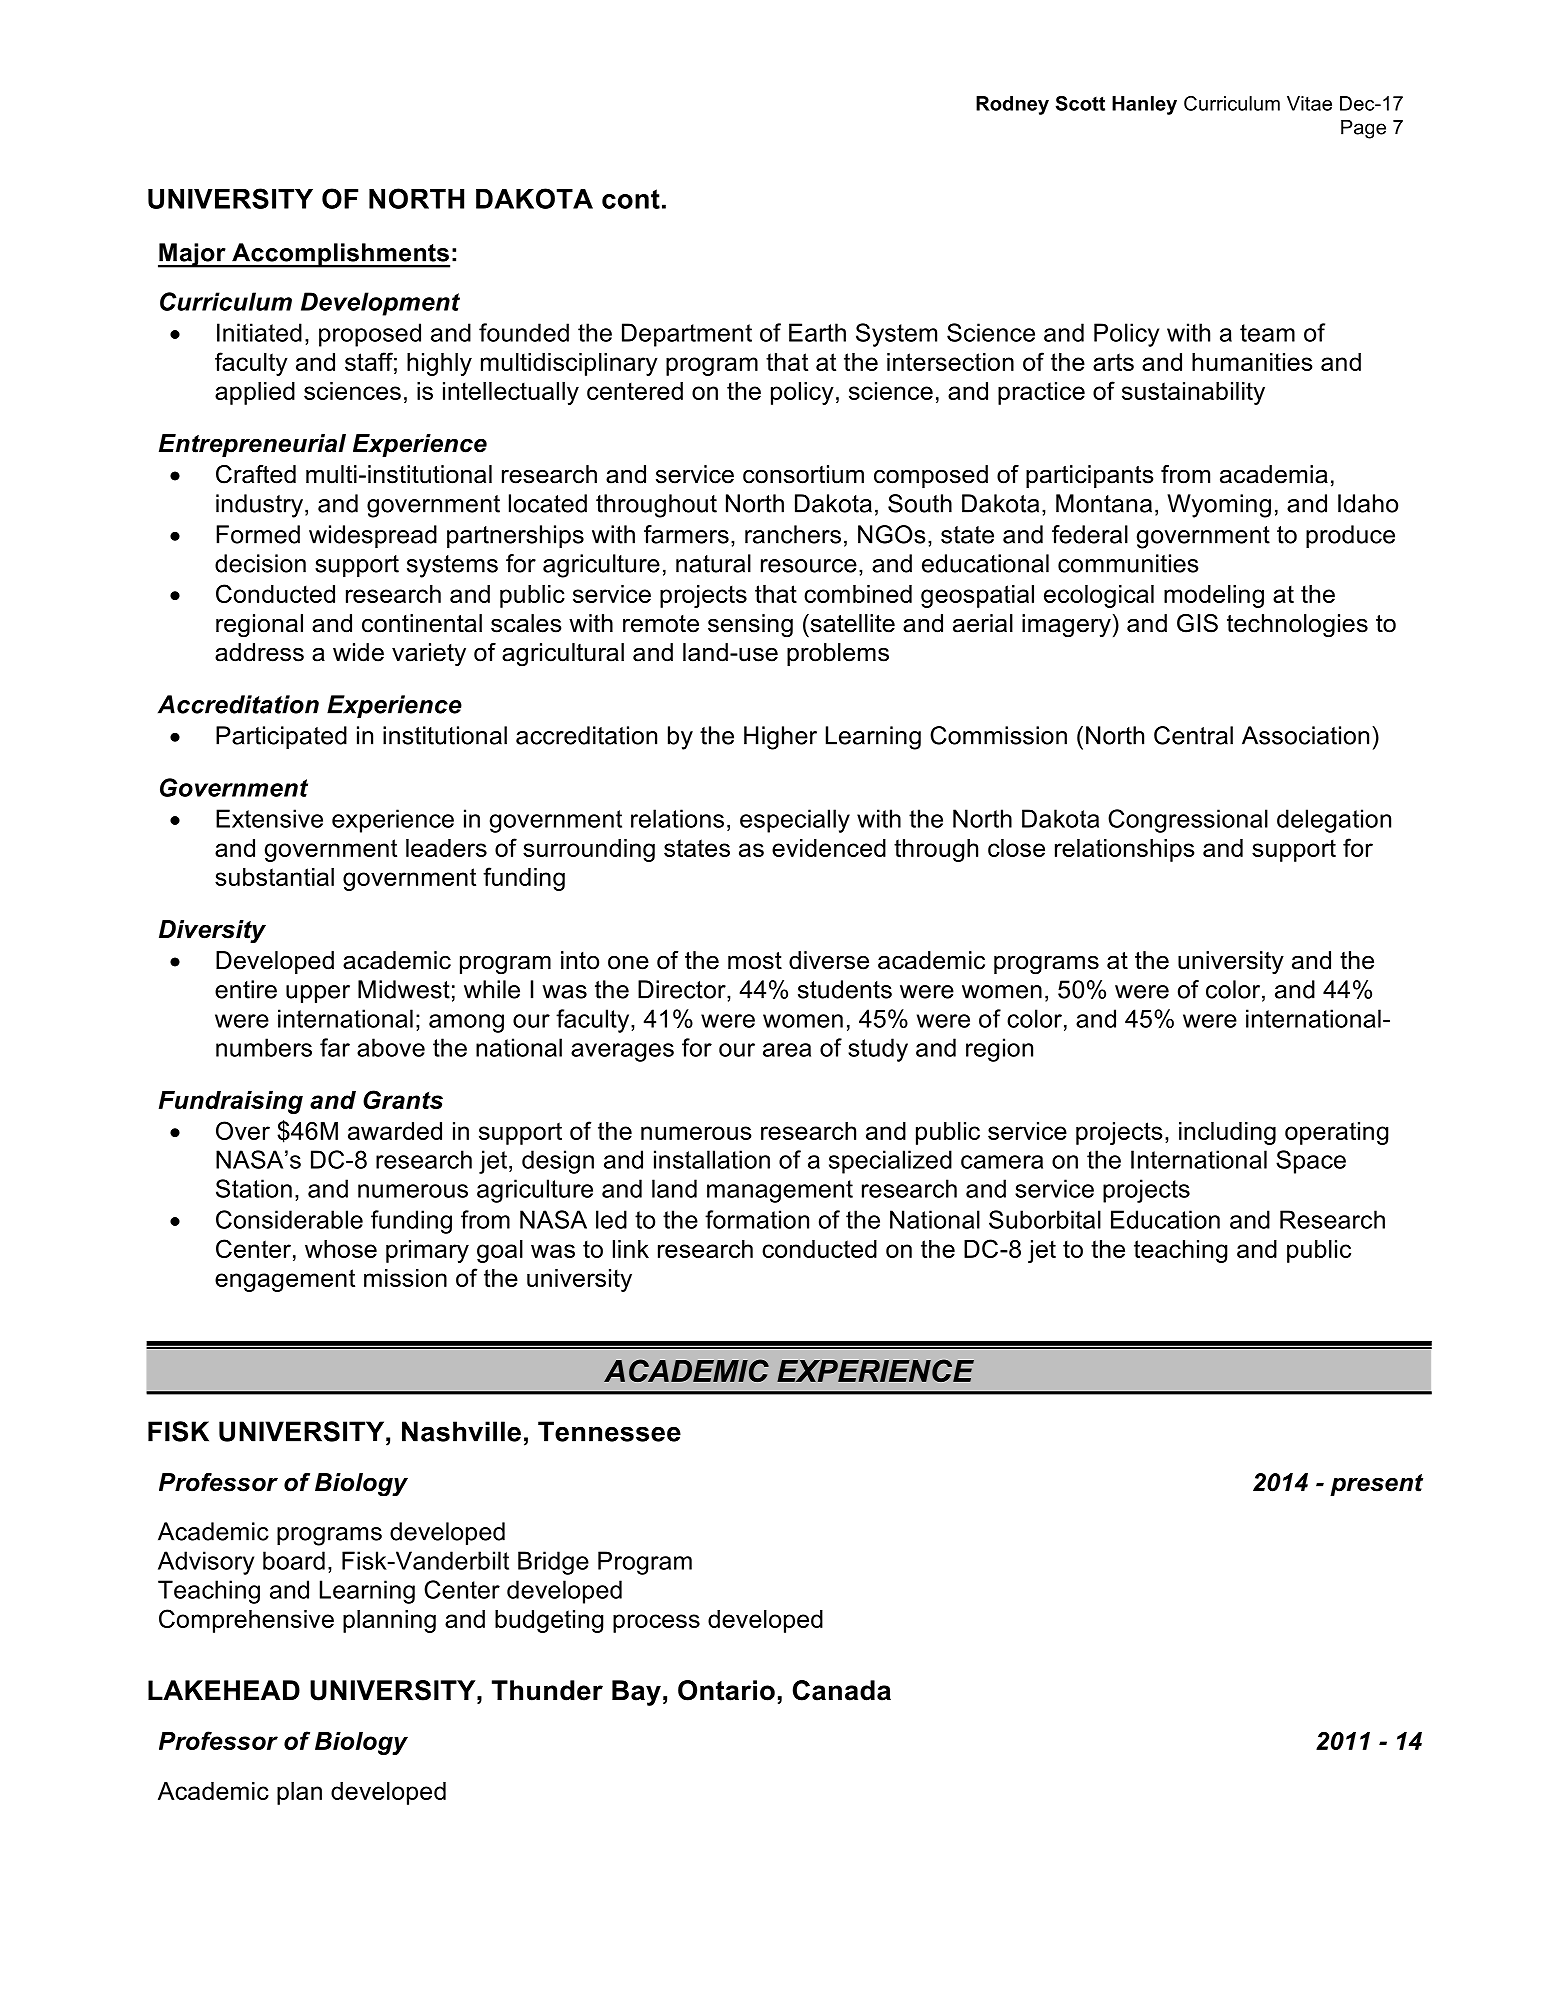 The image size is (1549, 2005). What do you see at coordinates (1012, 105) in the screenshot?
I see `Rodney` at bounding box center [1012, 105].
